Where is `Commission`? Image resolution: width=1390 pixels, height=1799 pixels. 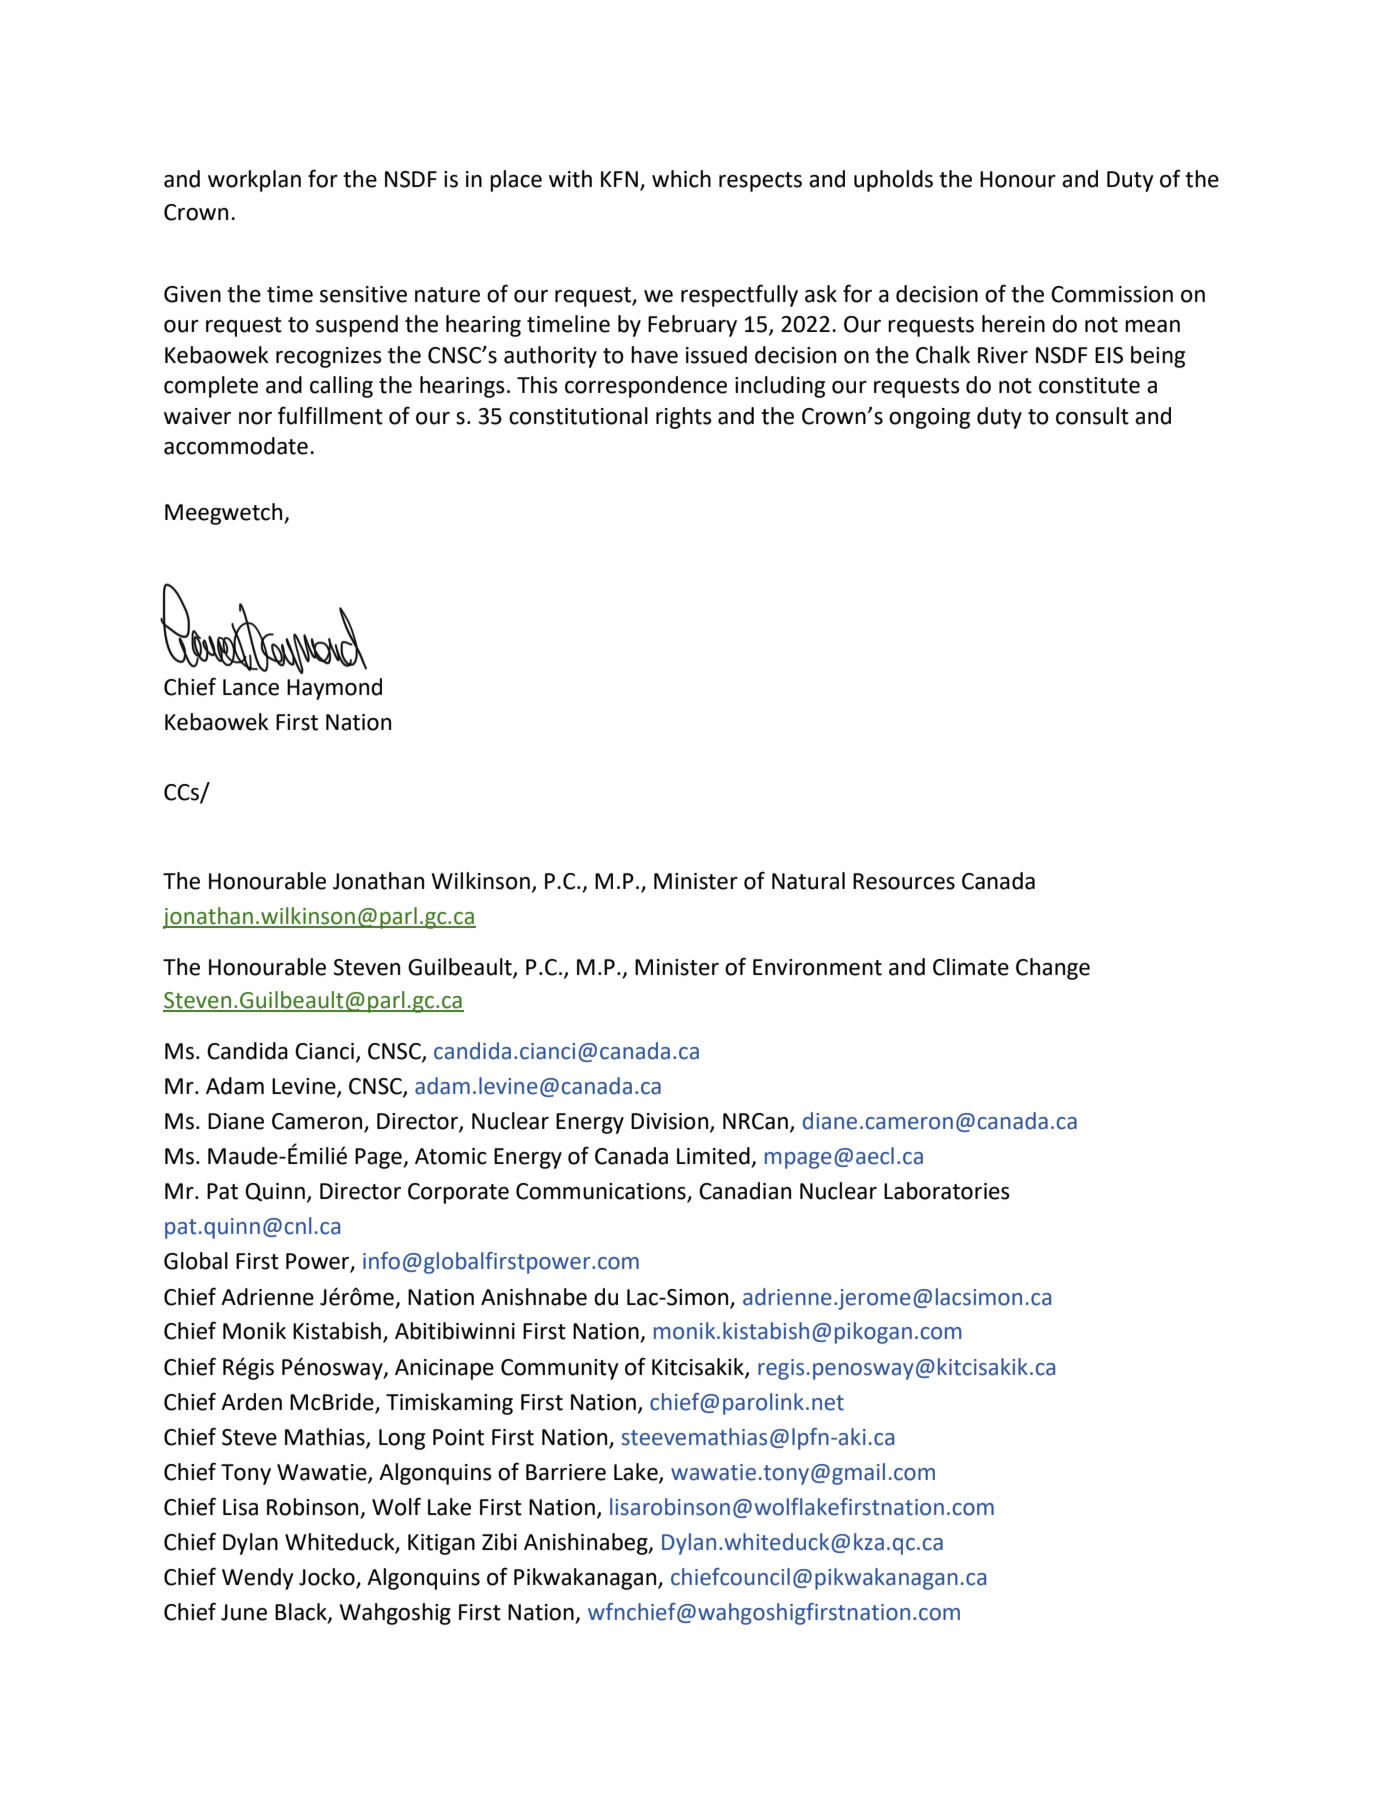
Commission is located at coordinates (1112, 294).
